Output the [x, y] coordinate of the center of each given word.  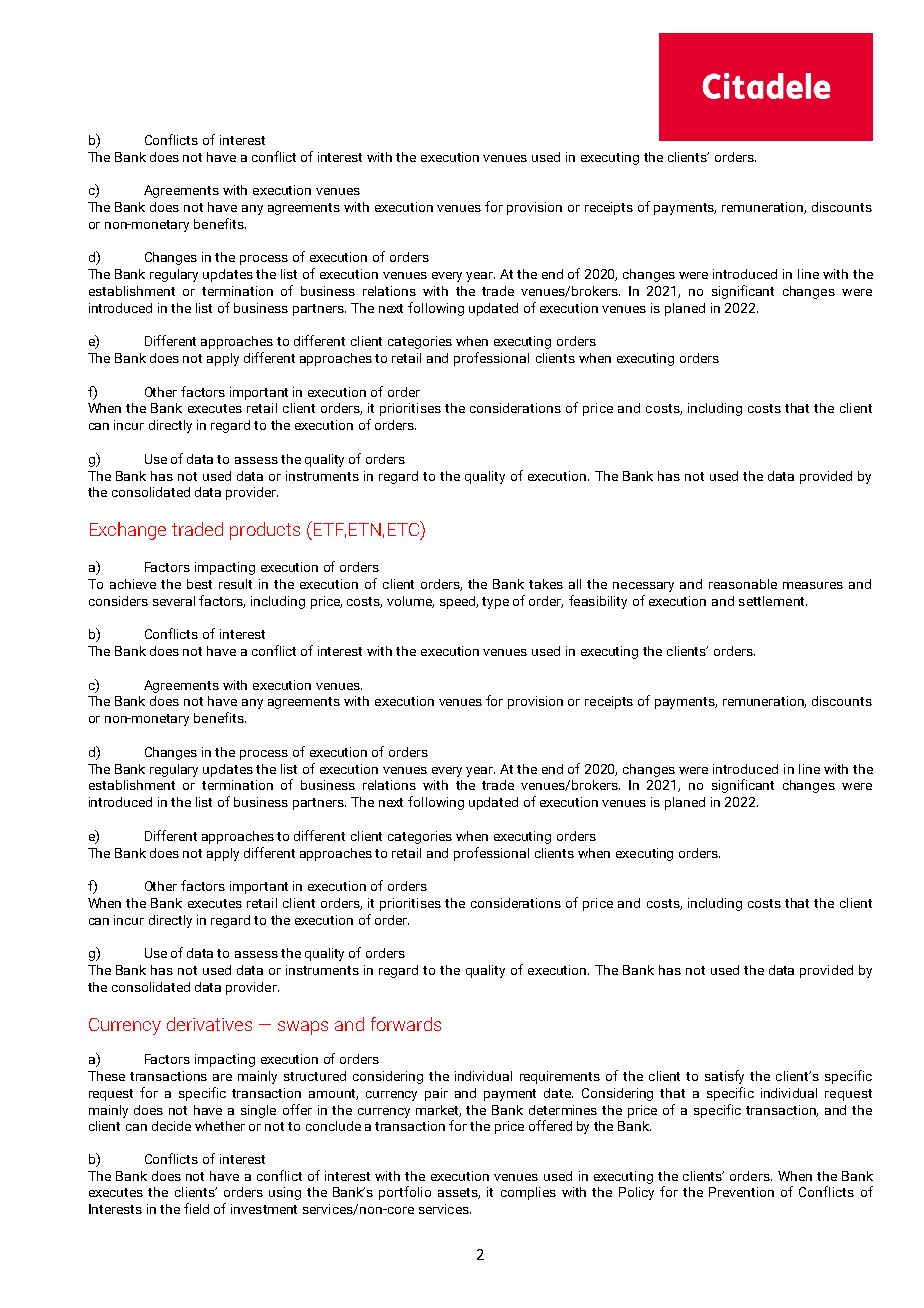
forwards [406, 1024]
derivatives [209, 1024]
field [196, 1208]
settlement [773, 601]
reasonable [743, 584]
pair [436, 1094]
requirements [560, 1077]
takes [546, 584]
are [222, 1077]
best [199, 584]
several [174, 601]
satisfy [724, 1077]
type [495, 603]
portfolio [405, 1193]
